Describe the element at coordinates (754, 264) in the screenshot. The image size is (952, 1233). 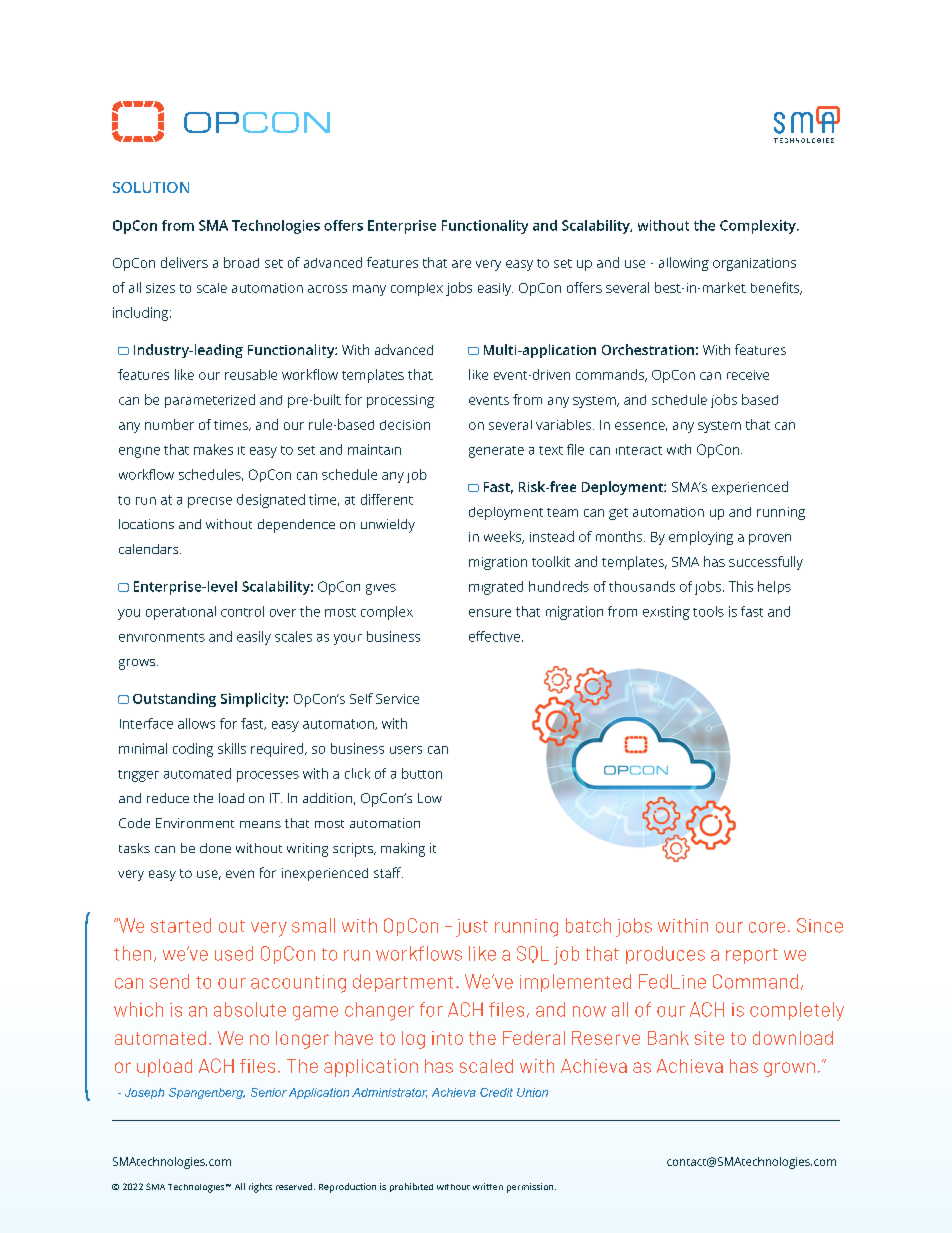
I see `organizations` at that location.
